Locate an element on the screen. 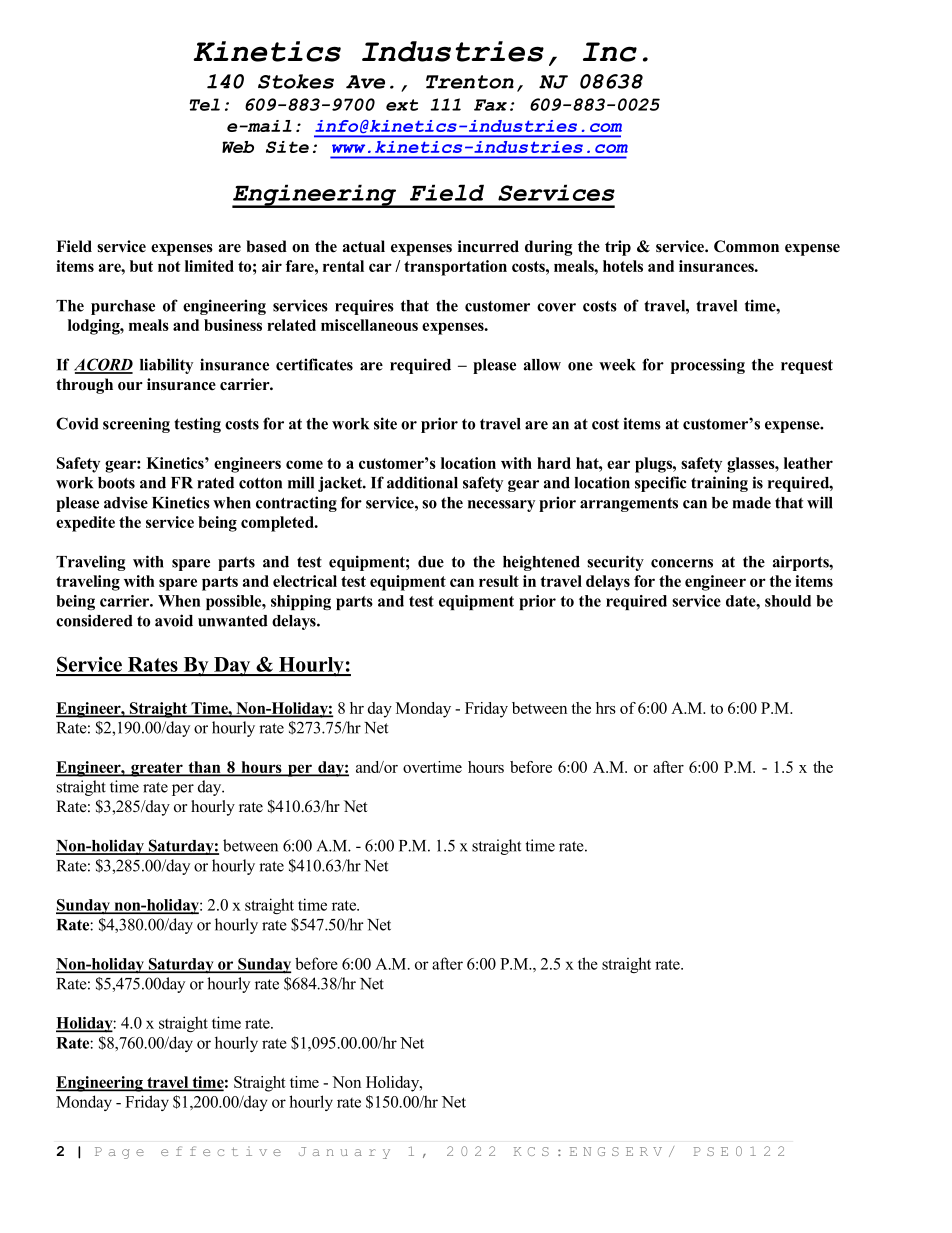  training is located at coordinates (719, 484).
